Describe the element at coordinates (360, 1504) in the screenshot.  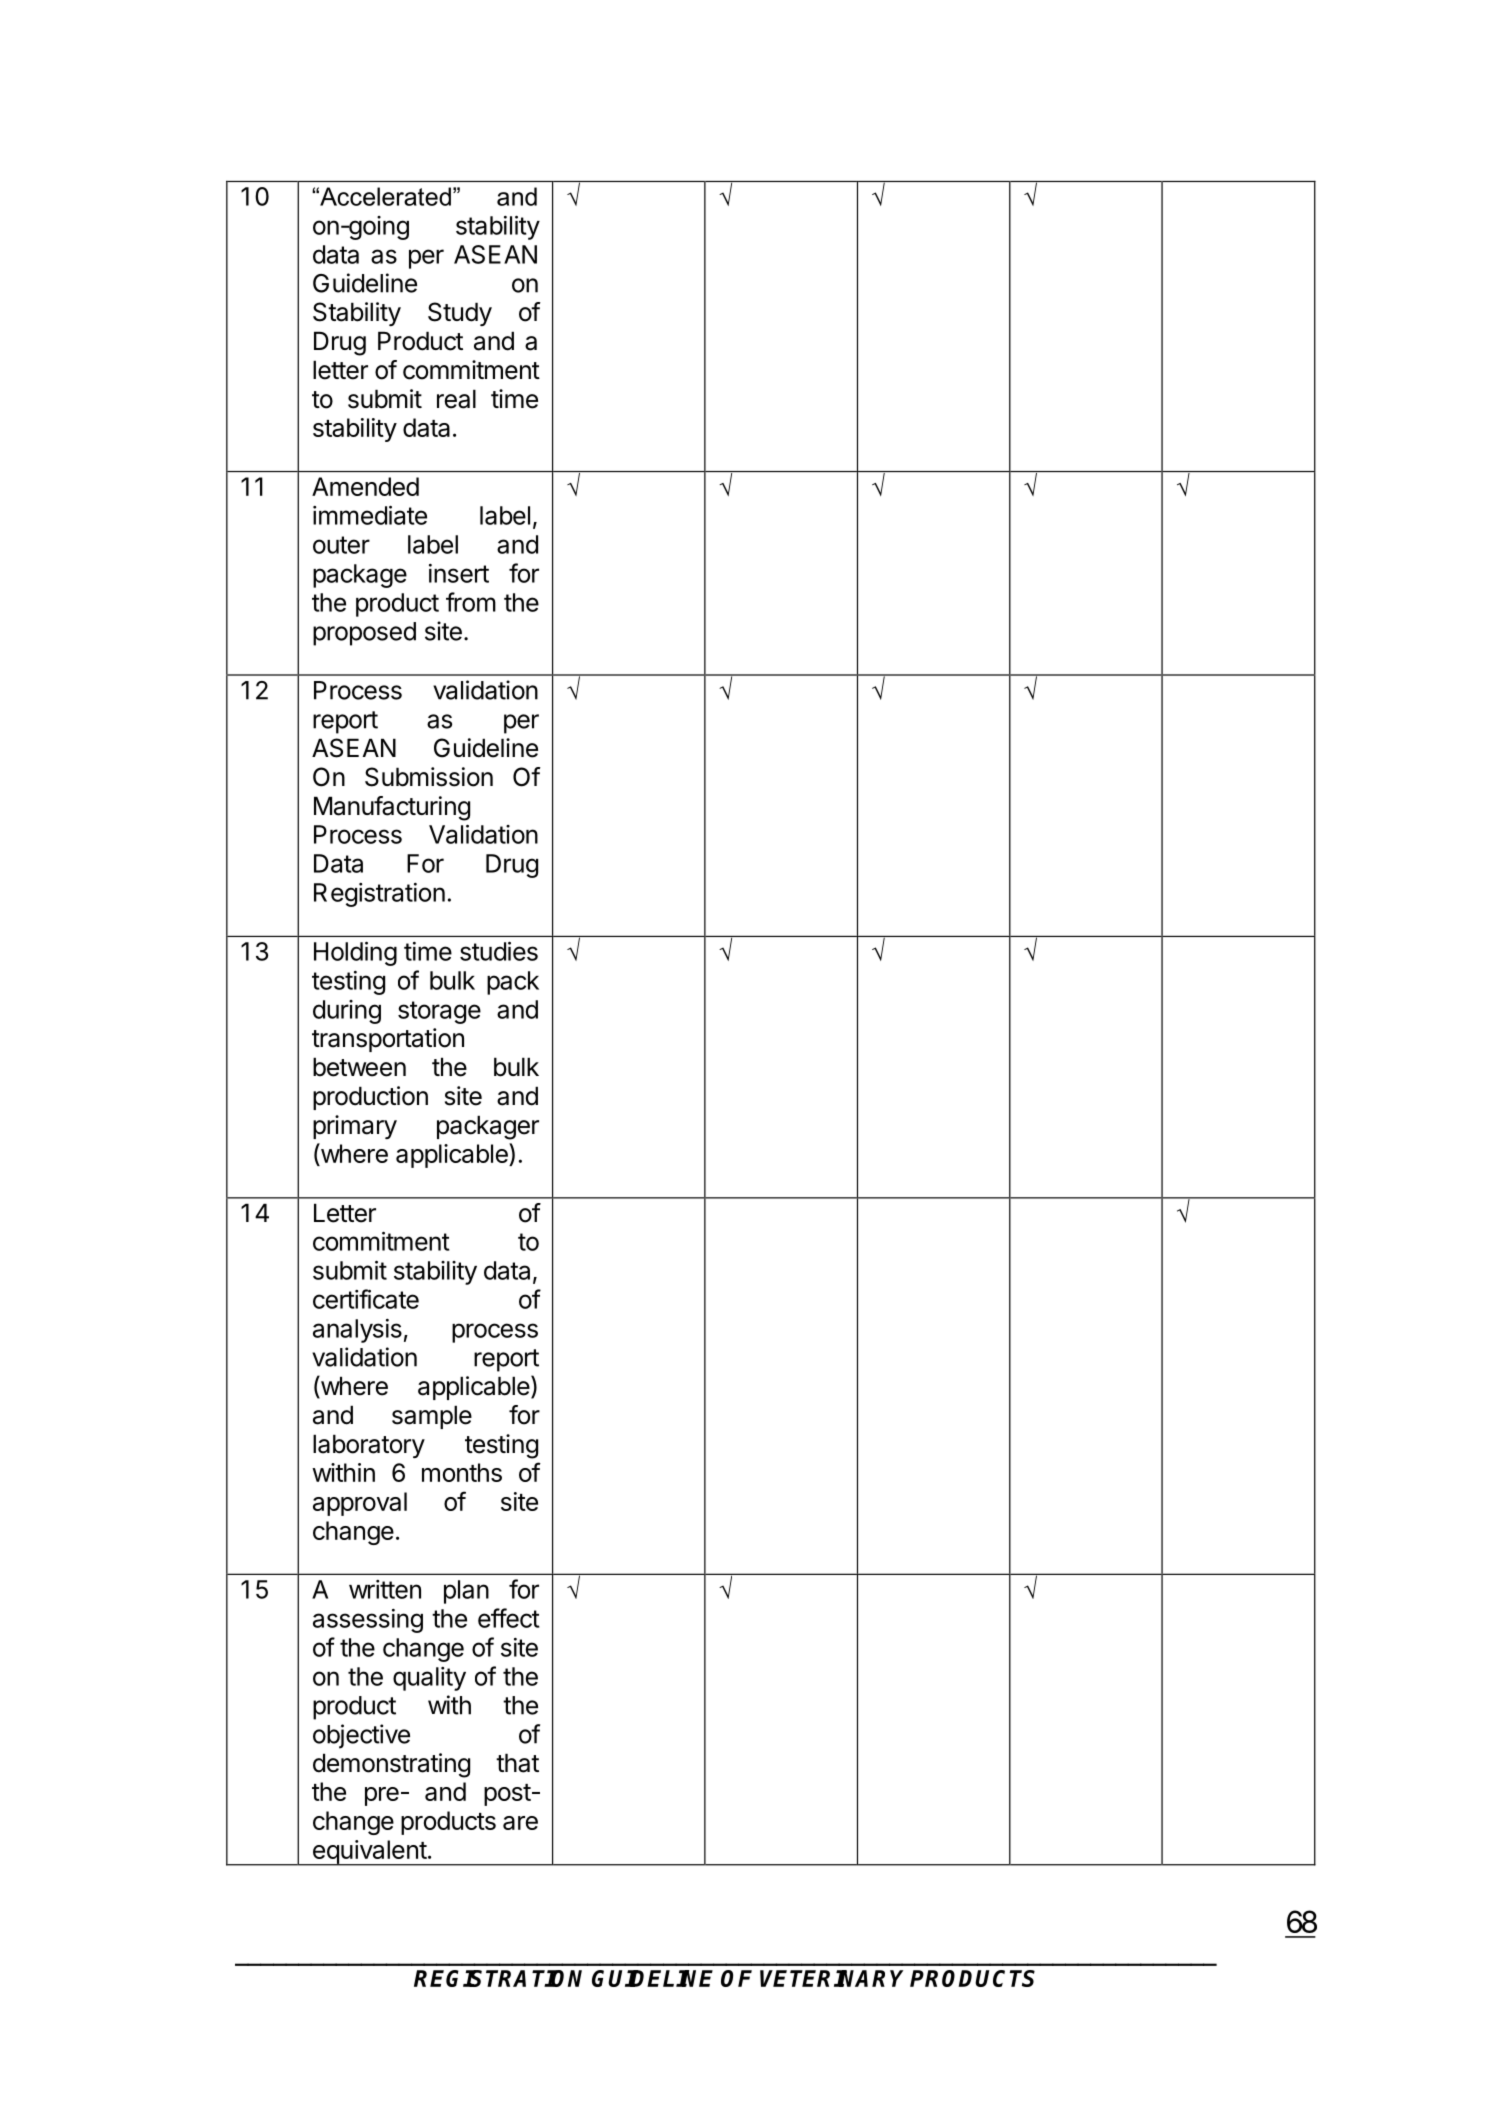
I see `approval` at that location.
